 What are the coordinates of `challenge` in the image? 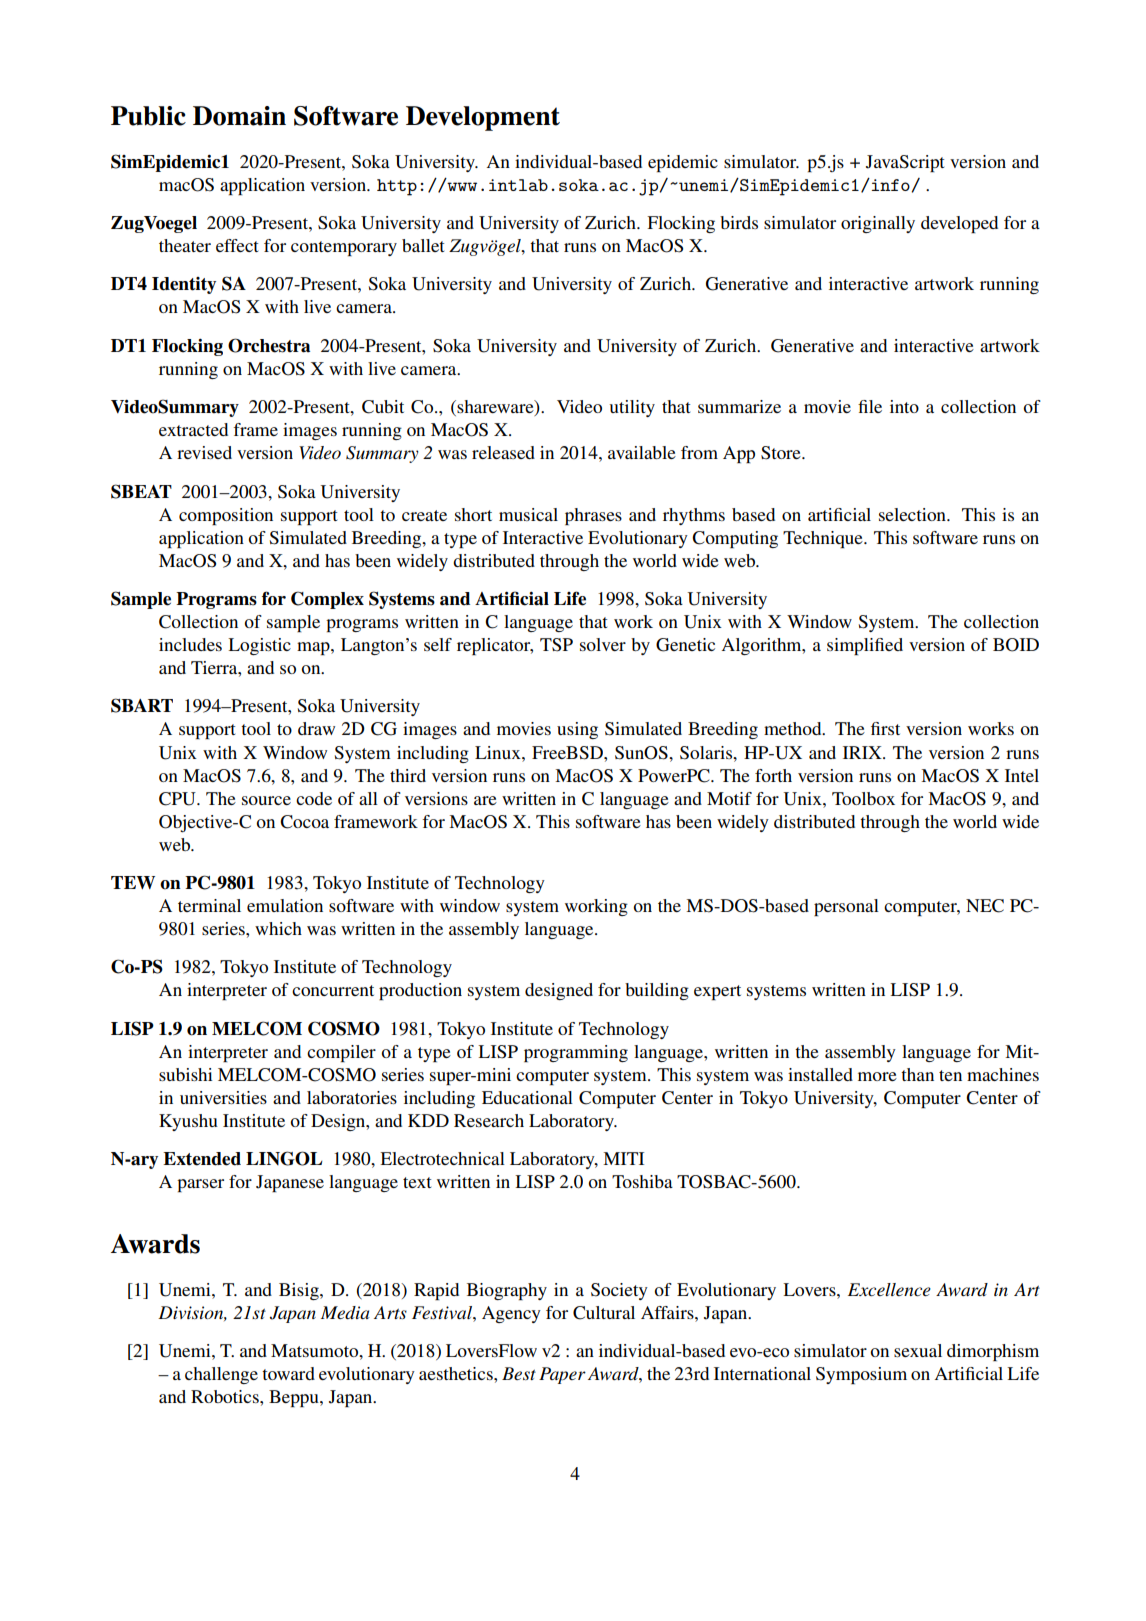 It's located at (221, 1375).
